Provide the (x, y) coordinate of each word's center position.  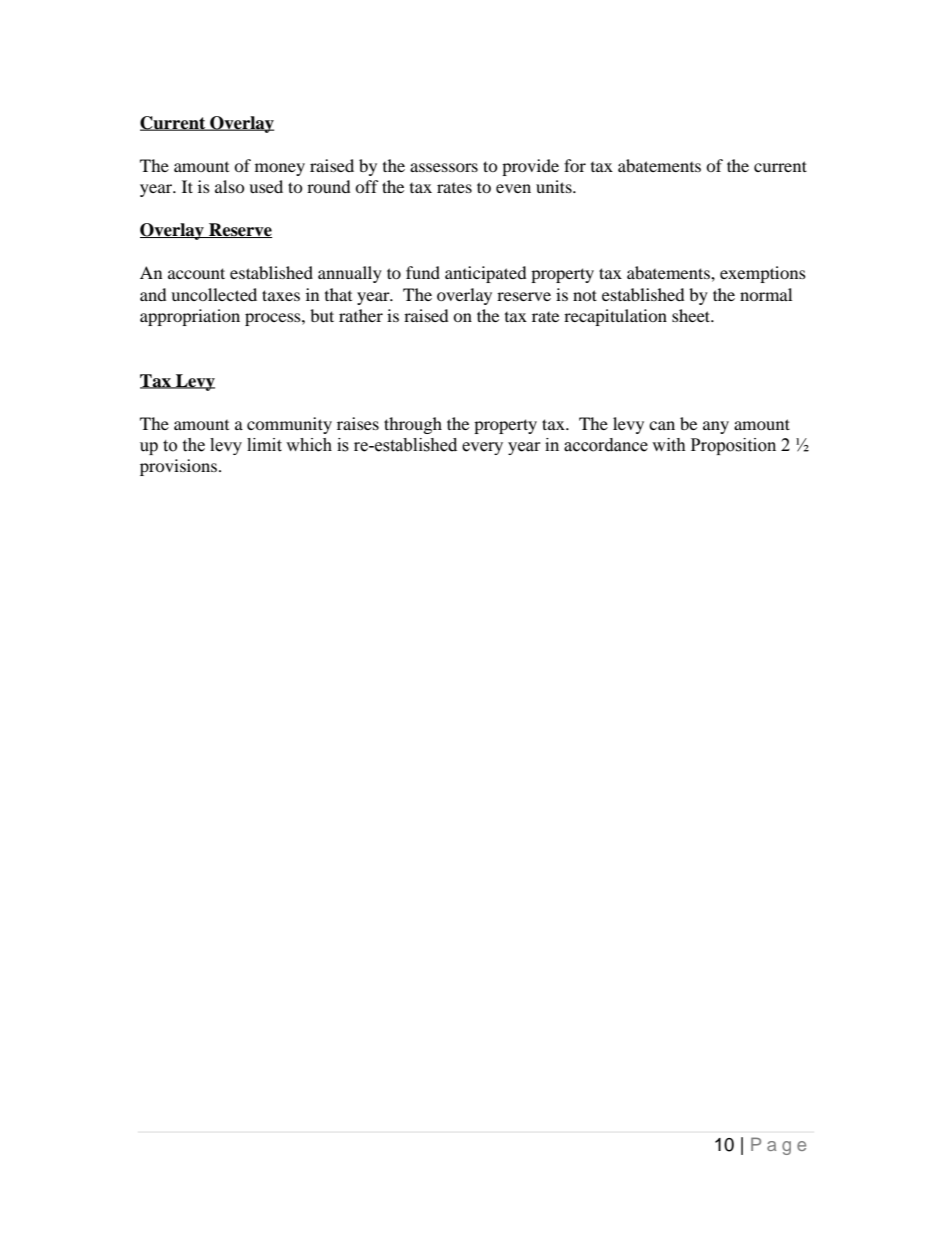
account (196, 273)
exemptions (763, 274)
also (230, 186)
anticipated (485, 274)
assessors (444, 167)
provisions (178, 467)
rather (361, 315)
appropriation (190, 317)
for (575, 165)
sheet (692, 315)
